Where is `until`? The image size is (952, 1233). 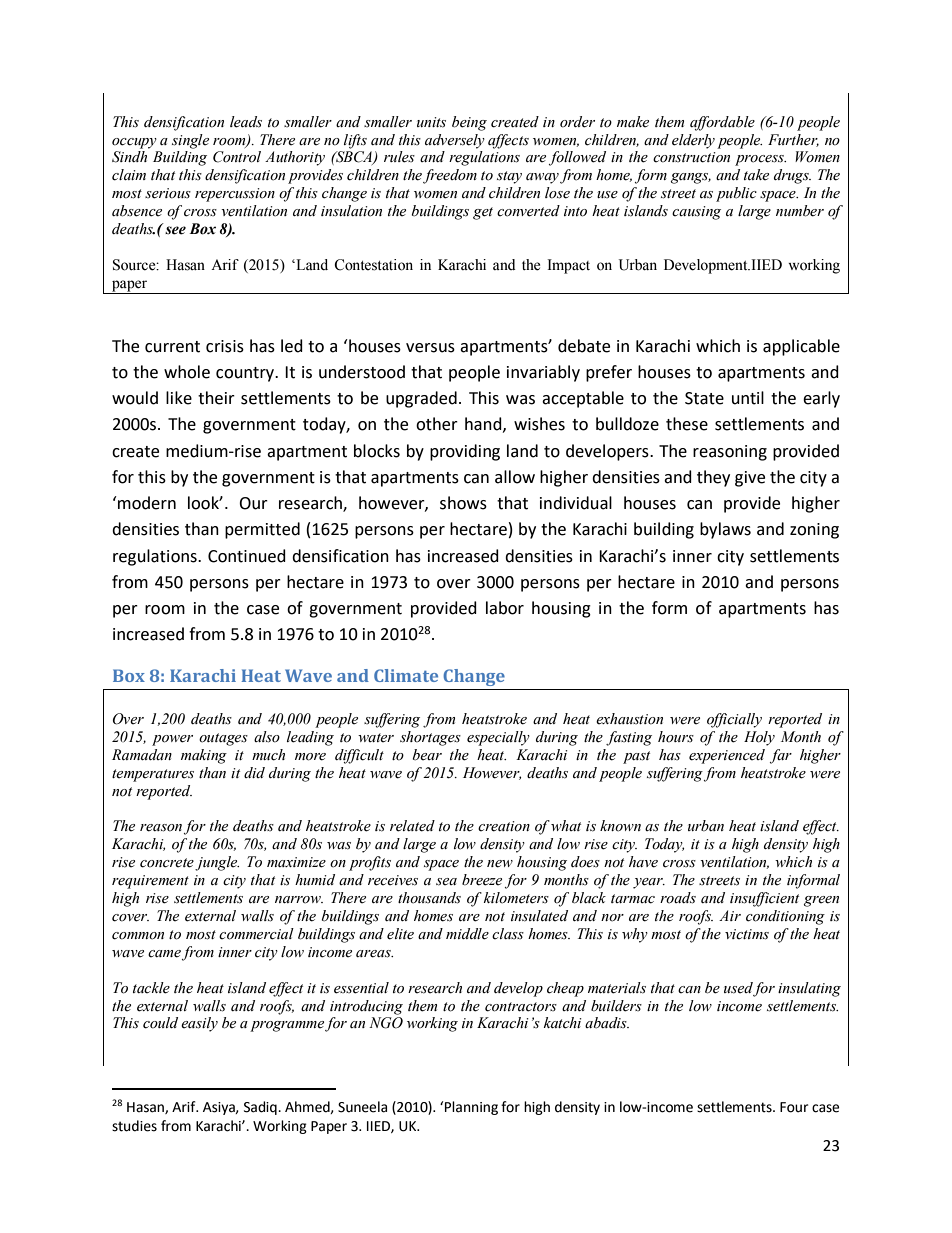
until is located at coordinates (748, 398).
